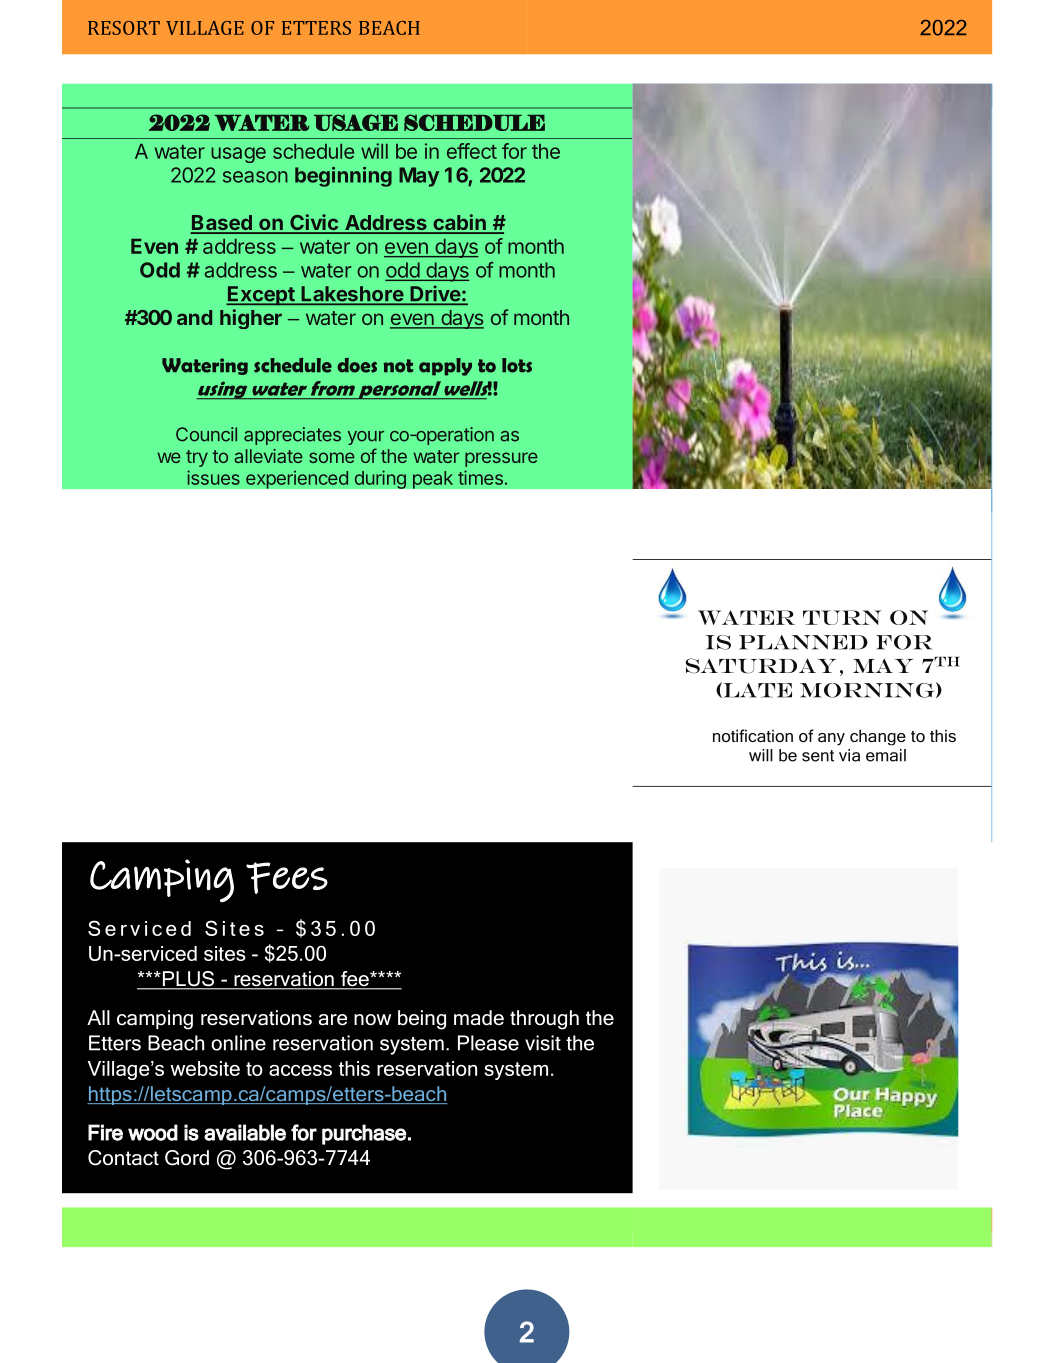 The image size is (1054, 1363). What do you see at coordinates (543, 1043) in the screenshot?
I see `visit` at bounding box center [543, 1043].
